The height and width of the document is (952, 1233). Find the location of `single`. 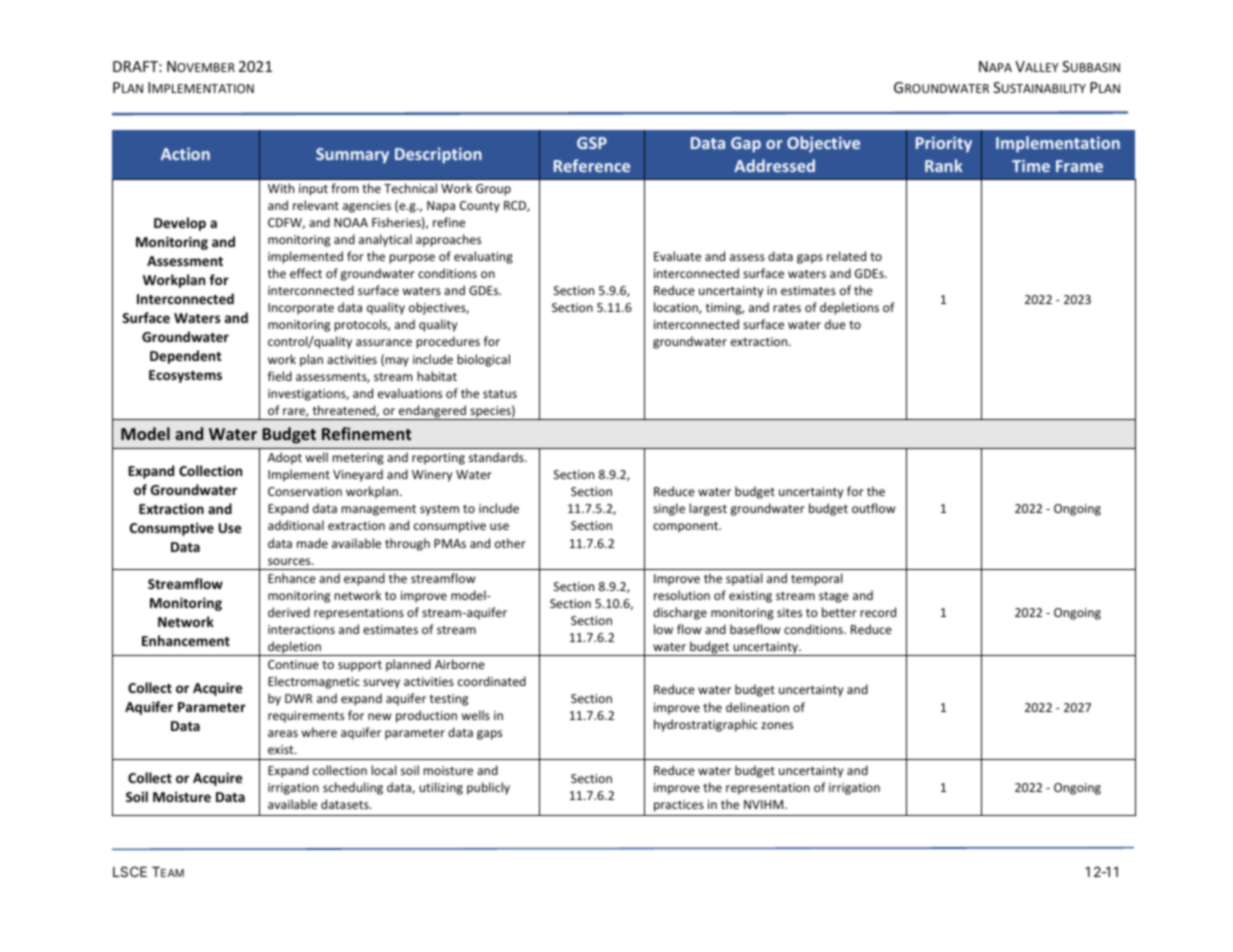

single is located at coordinates (669, 509).
